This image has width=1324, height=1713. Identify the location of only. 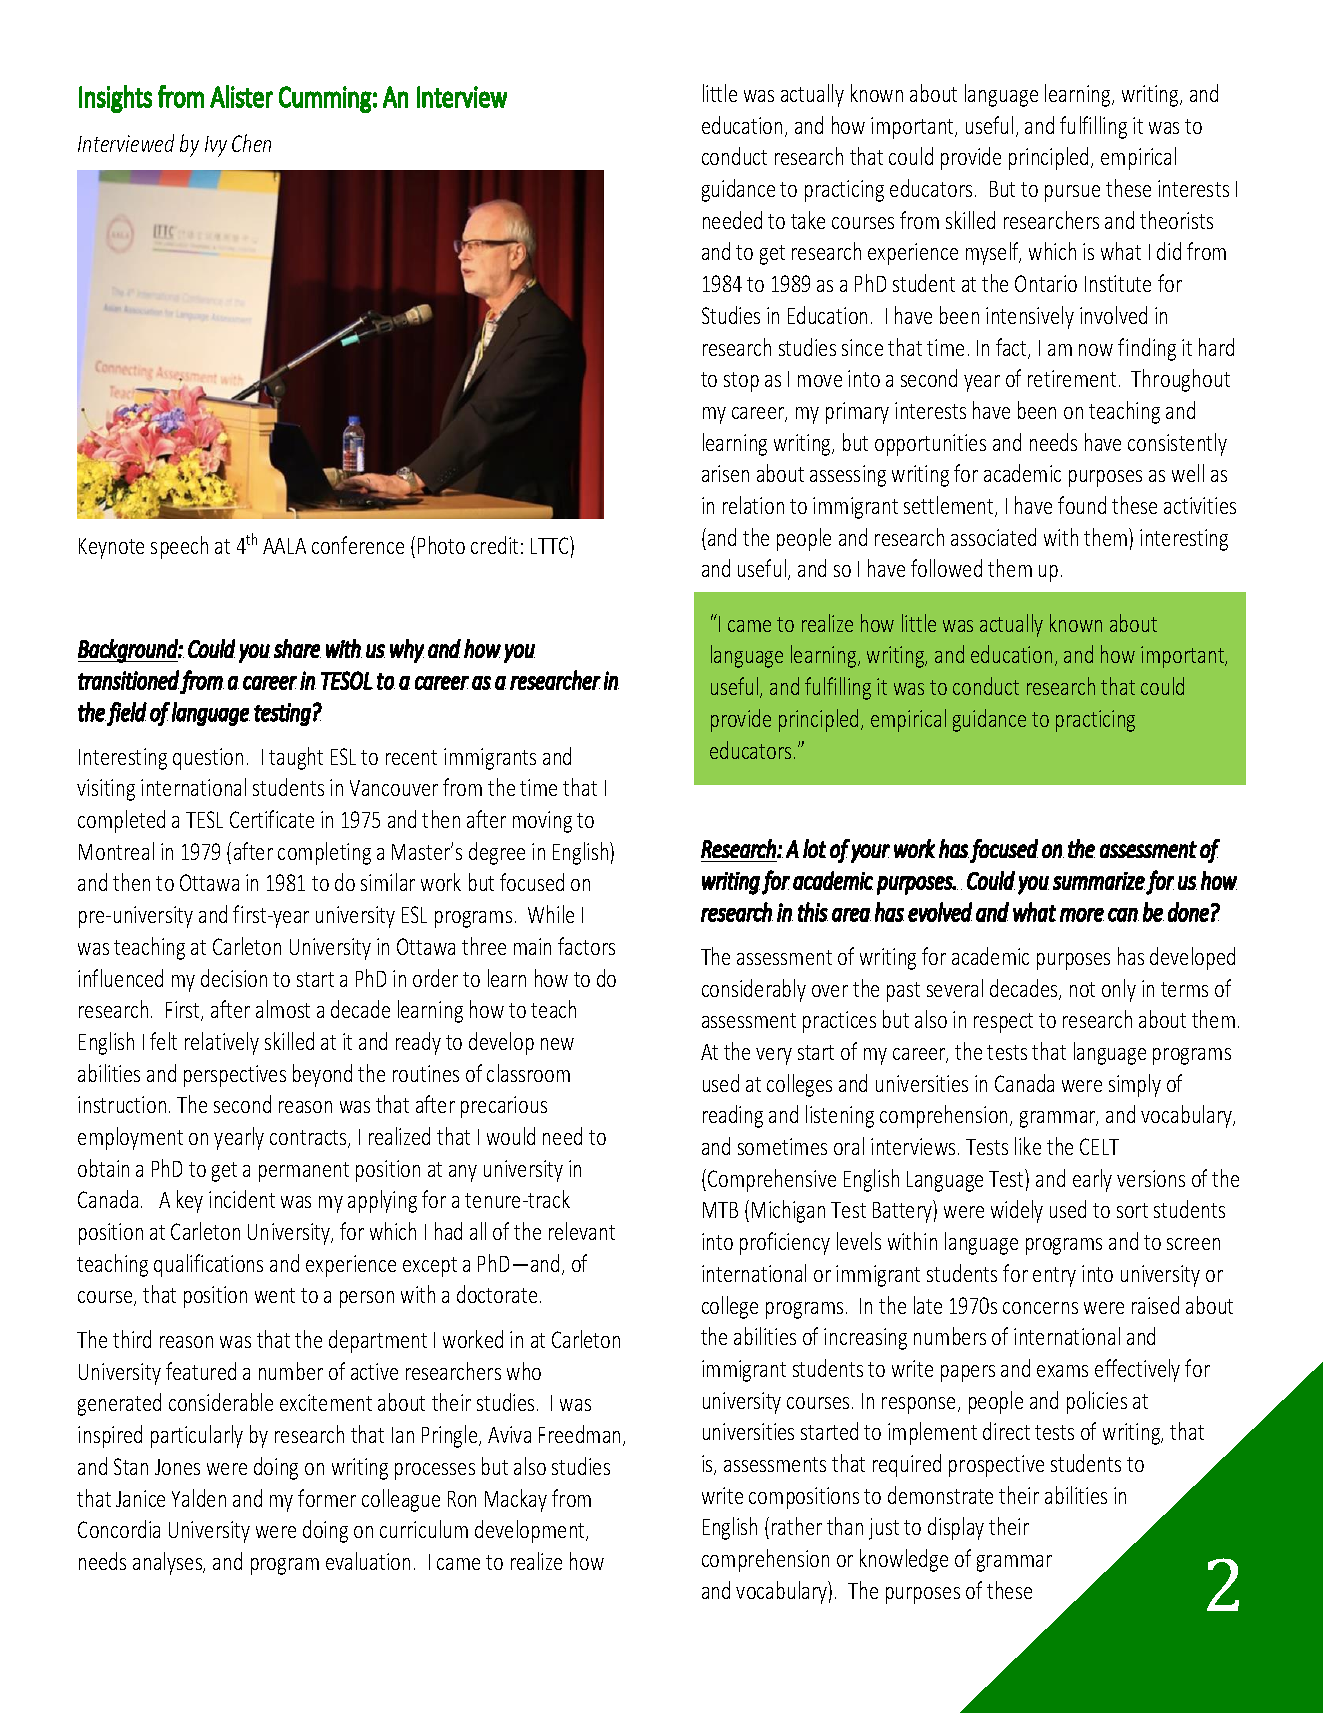
(1119, 990).
